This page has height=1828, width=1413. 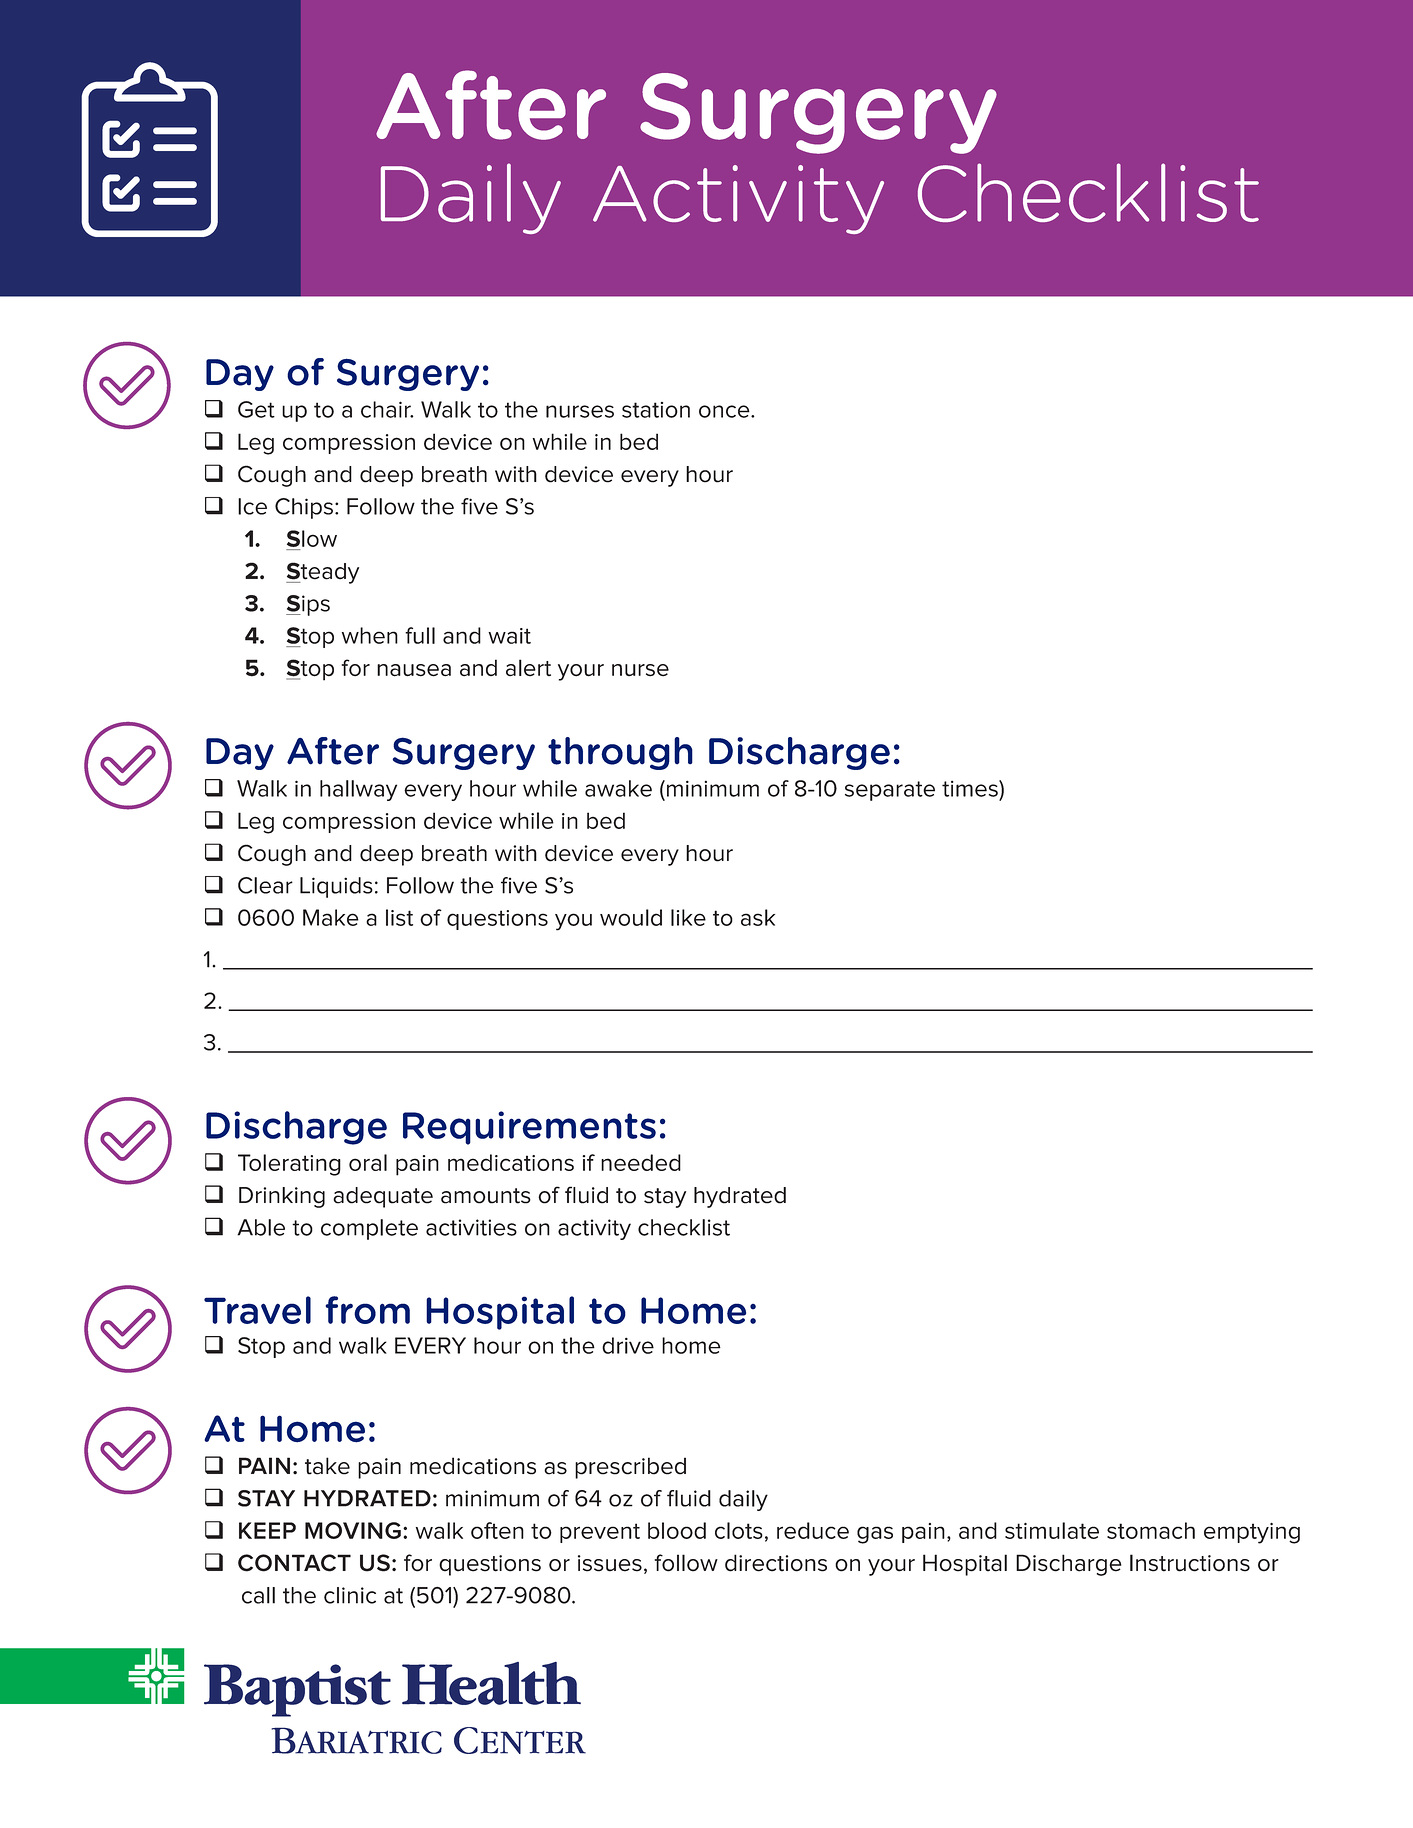 What do you see at coordinates (971, 788) in the page?
I see `times` at bounding box center [971, 788].
